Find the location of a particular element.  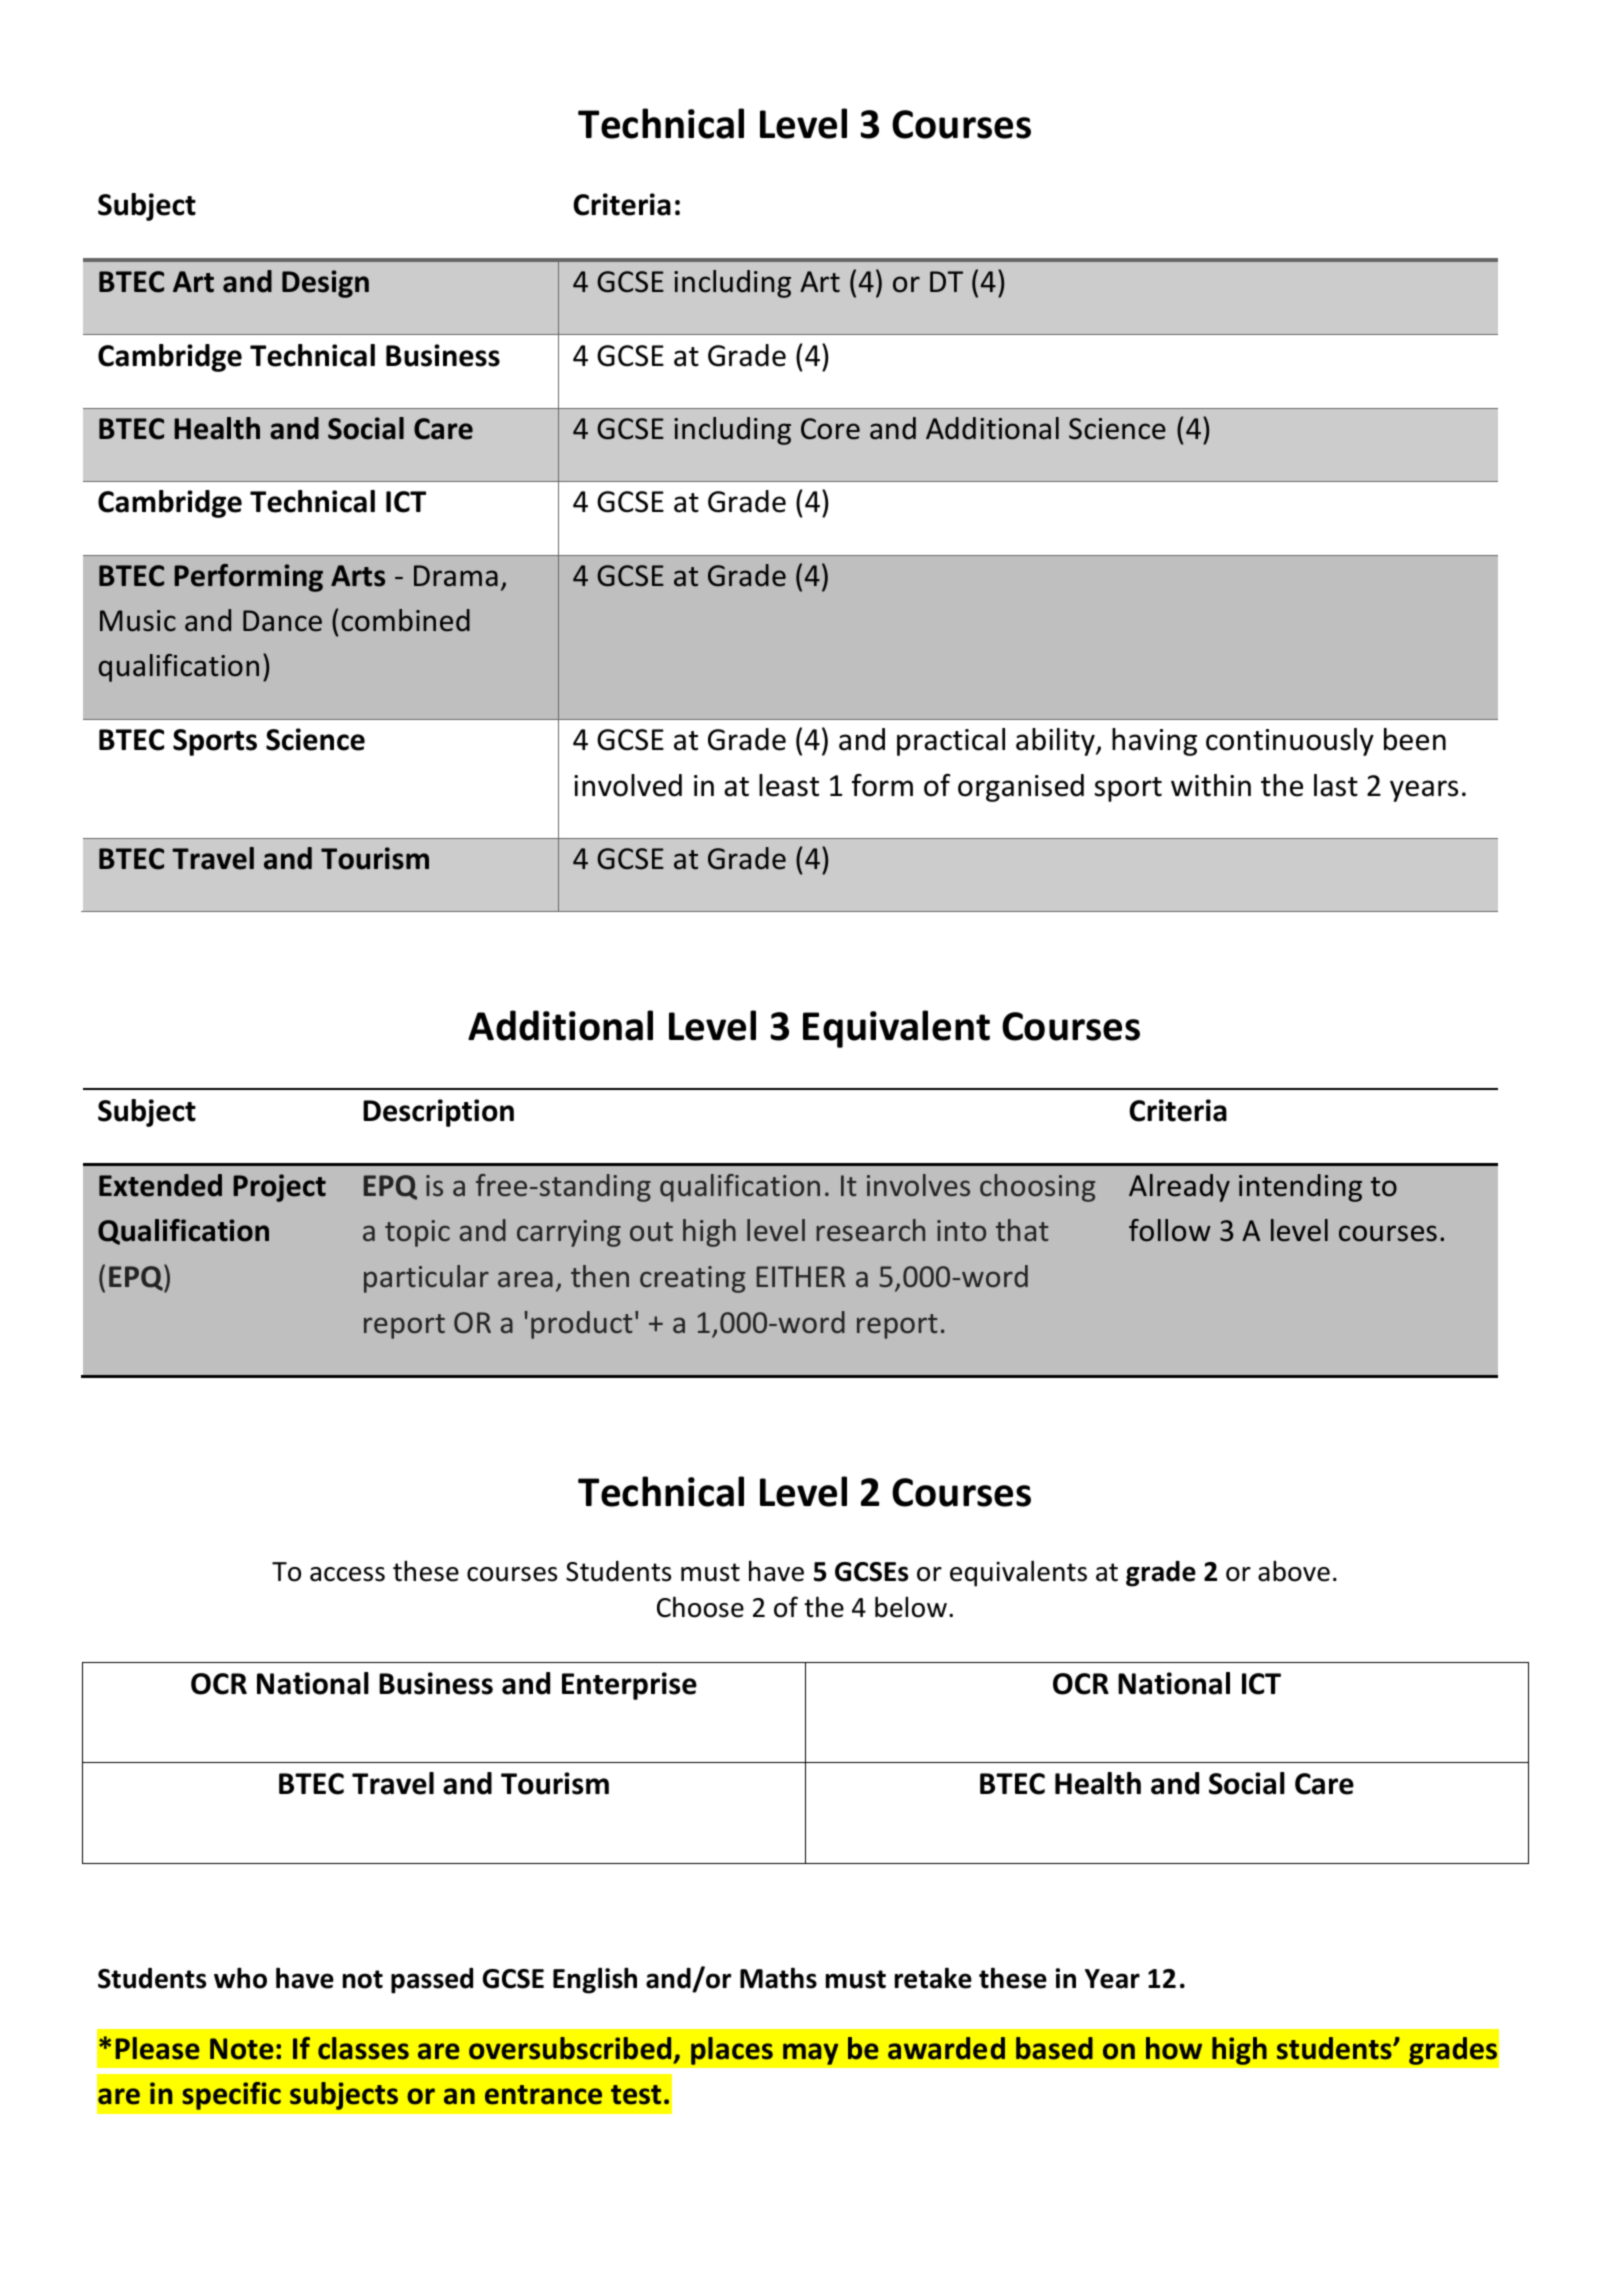

intending is located at coordinates (1300, 1188).
